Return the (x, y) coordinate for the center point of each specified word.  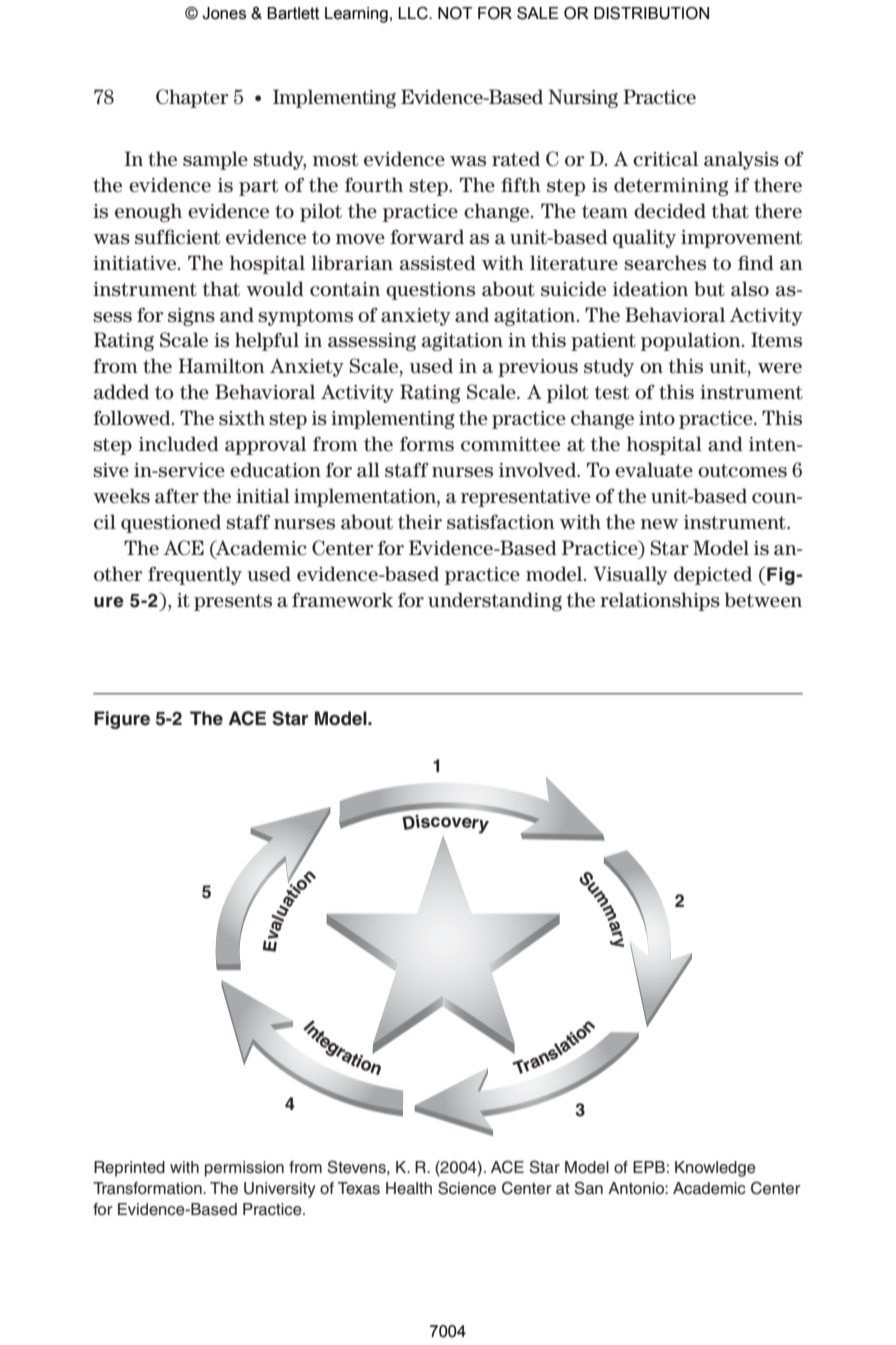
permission (244, 1169)
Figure (122, 720)
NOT (455, 13)
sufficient (177, 237)
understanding (495, 601)
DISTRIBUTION (651, 13)
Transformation (148, 1188)
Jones (224, 13)
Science (467, 1188)
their (420, 522)
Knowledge (715, 1169)
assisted (438, 263)
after (177, 496)
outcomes (742, 471)
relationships (660, 601)
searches (665, 263)
